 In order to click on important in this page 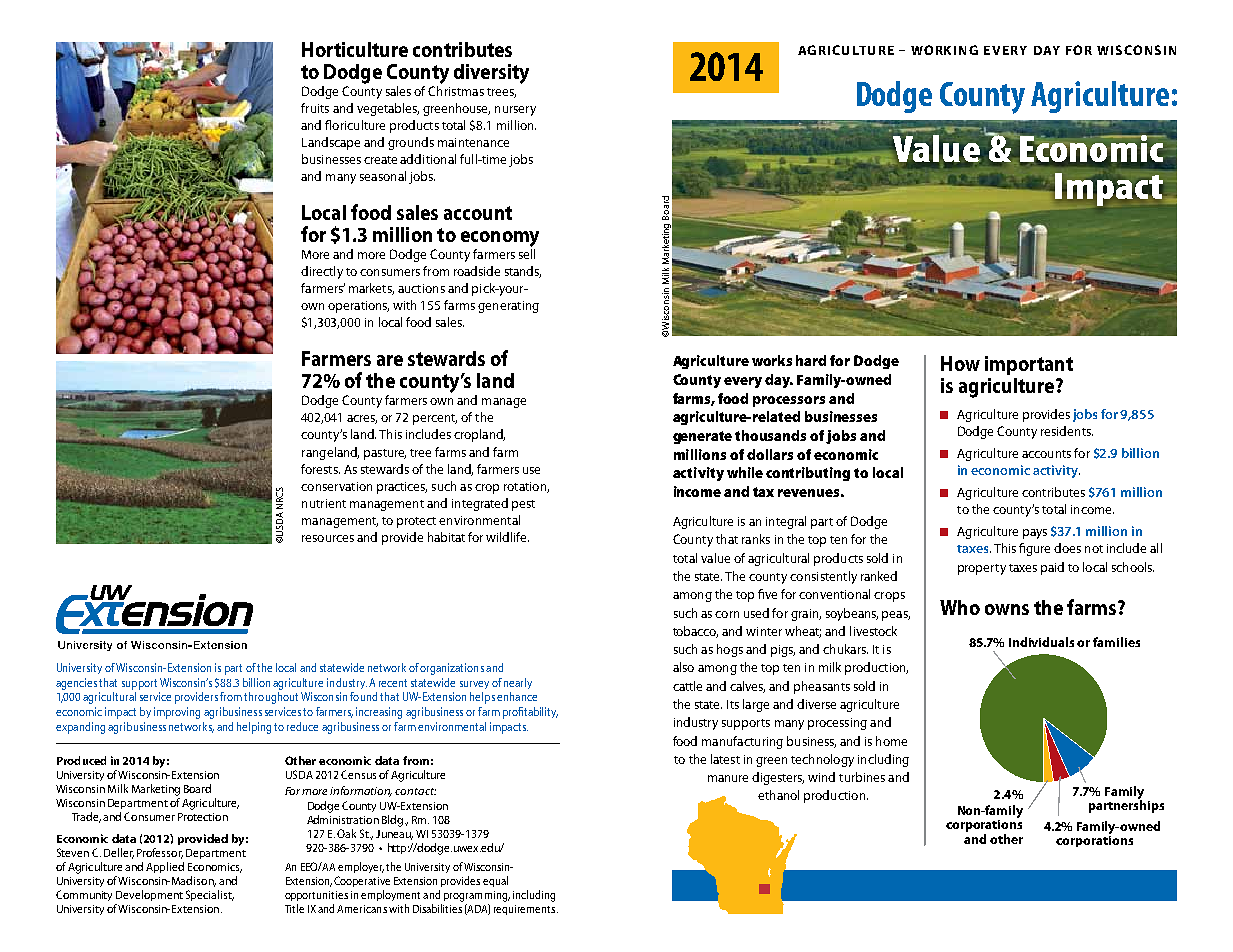, I will do `click(1029, 365)`.
